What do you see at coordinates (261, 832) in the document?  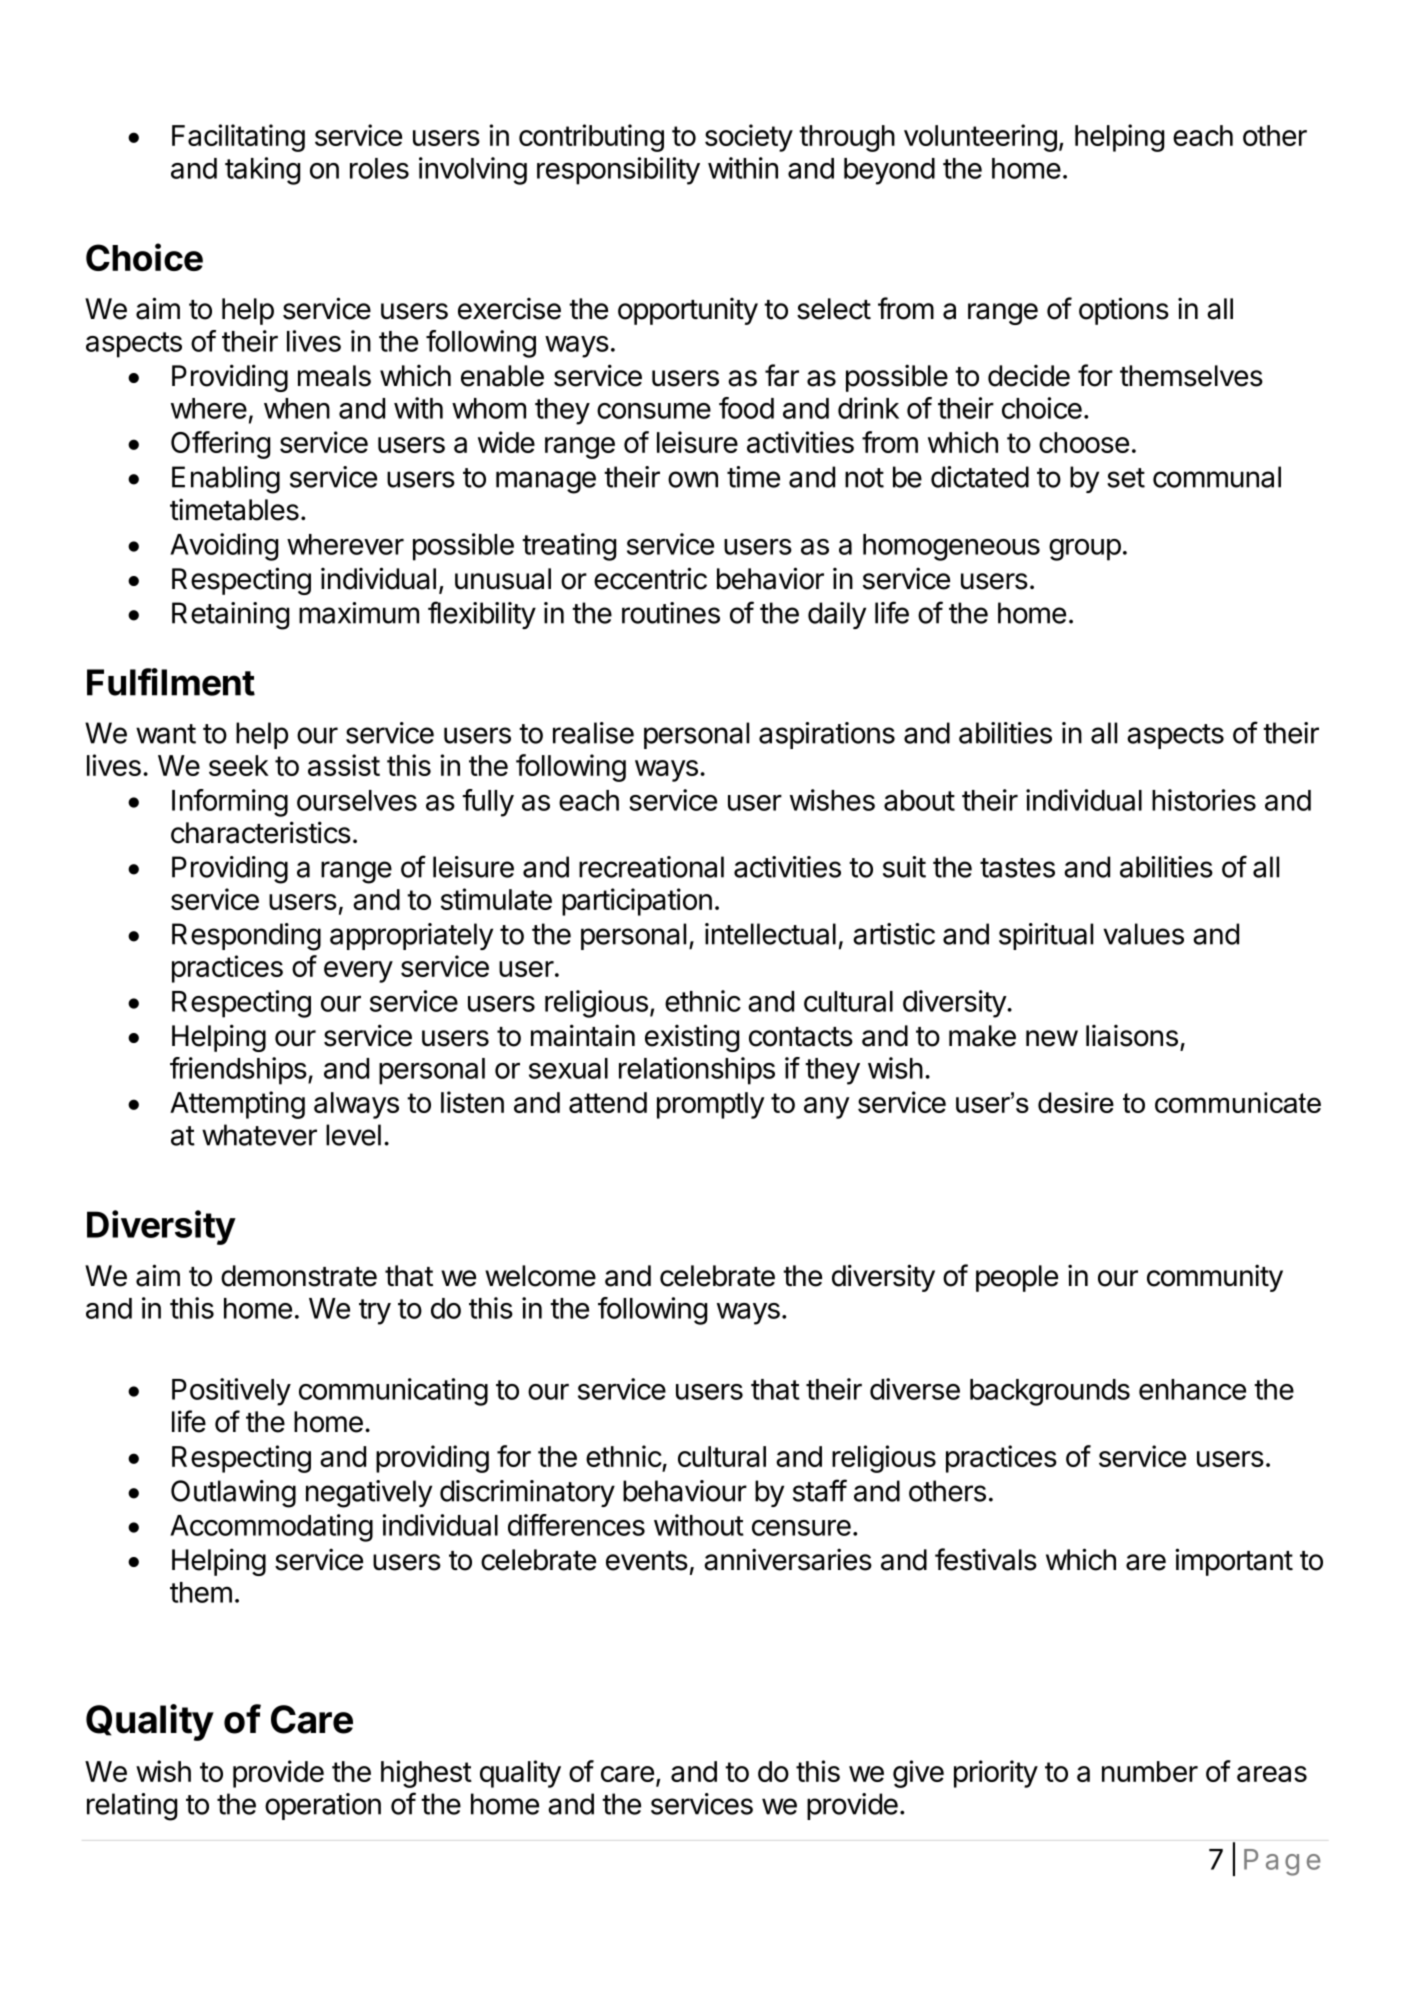 I see `characteristics` at bounding box center [261, 832].
